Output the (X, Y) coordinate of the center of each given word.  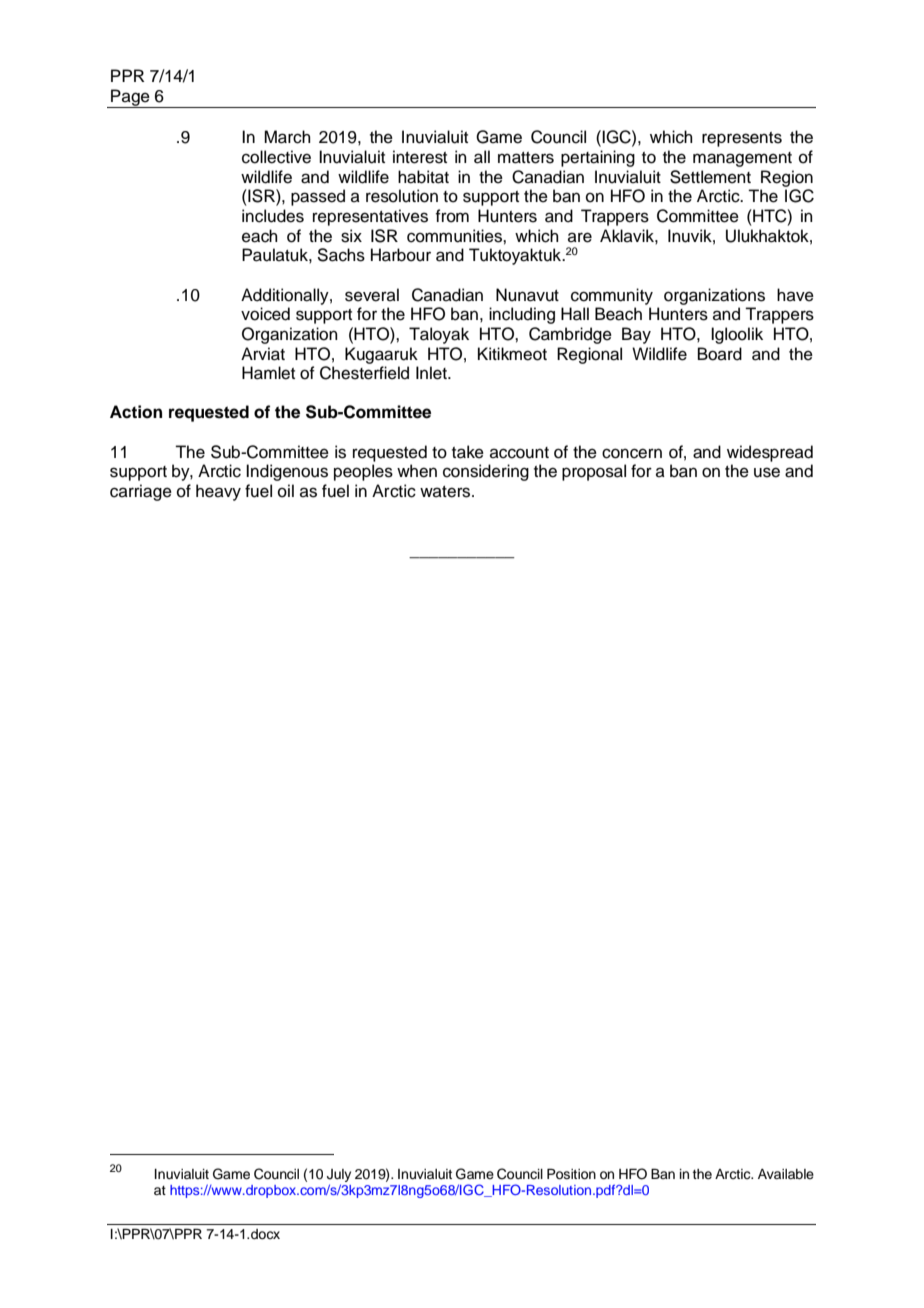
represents (742, 139)
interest (420, 157)
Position (571, 1174)
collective (276, 157)
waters (446, 492)
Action (136, 412)
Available (786, 1174)
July (339, 1175)
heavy (218, 492)
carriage (141, 492)
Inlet (433, 373)
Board (720, 354)
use (767, 472)
